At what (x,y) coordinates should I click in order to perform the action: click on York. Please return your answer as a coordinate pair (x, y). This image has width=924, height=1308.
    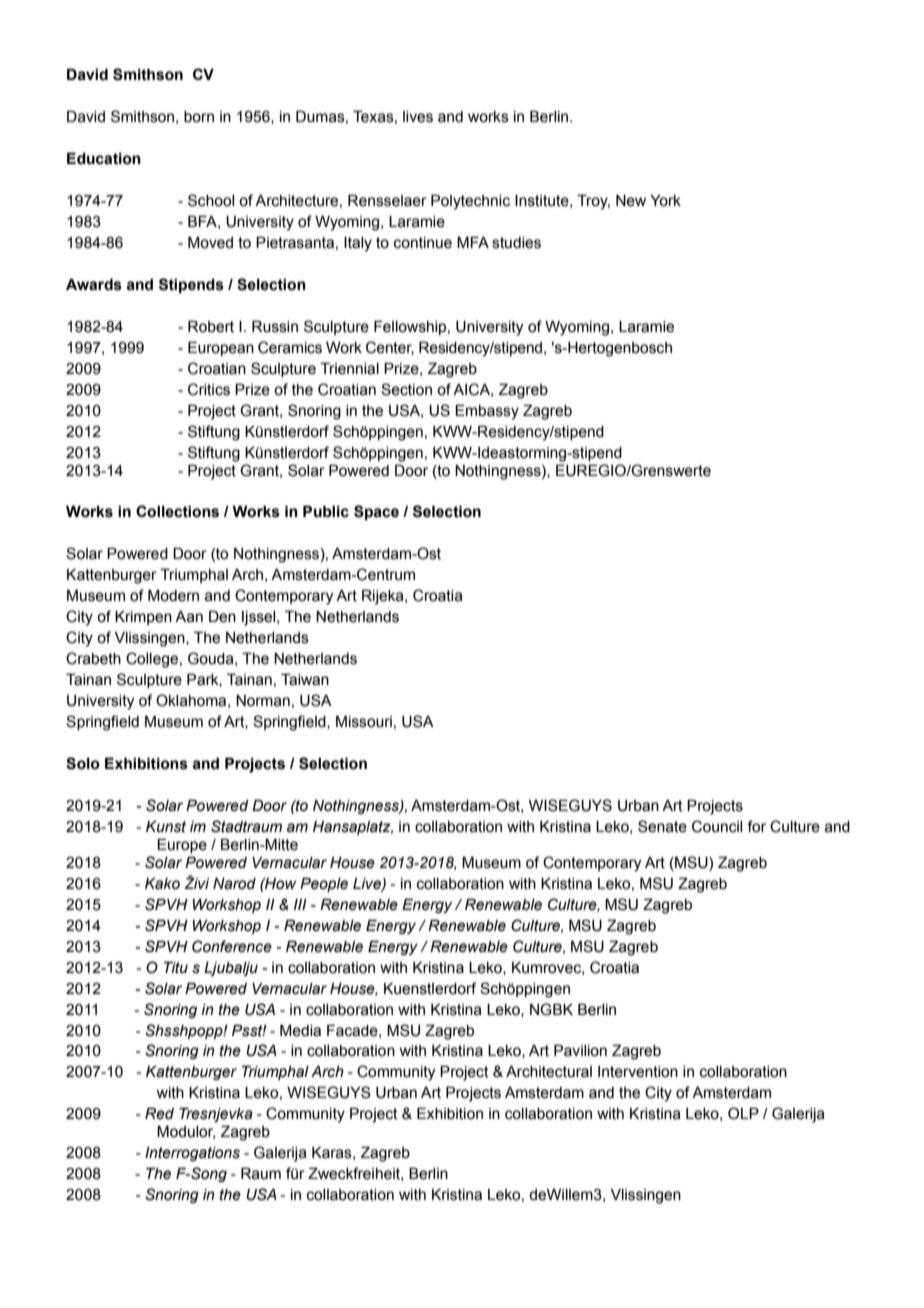
    Looking at the image, I should click on (665, 201).
